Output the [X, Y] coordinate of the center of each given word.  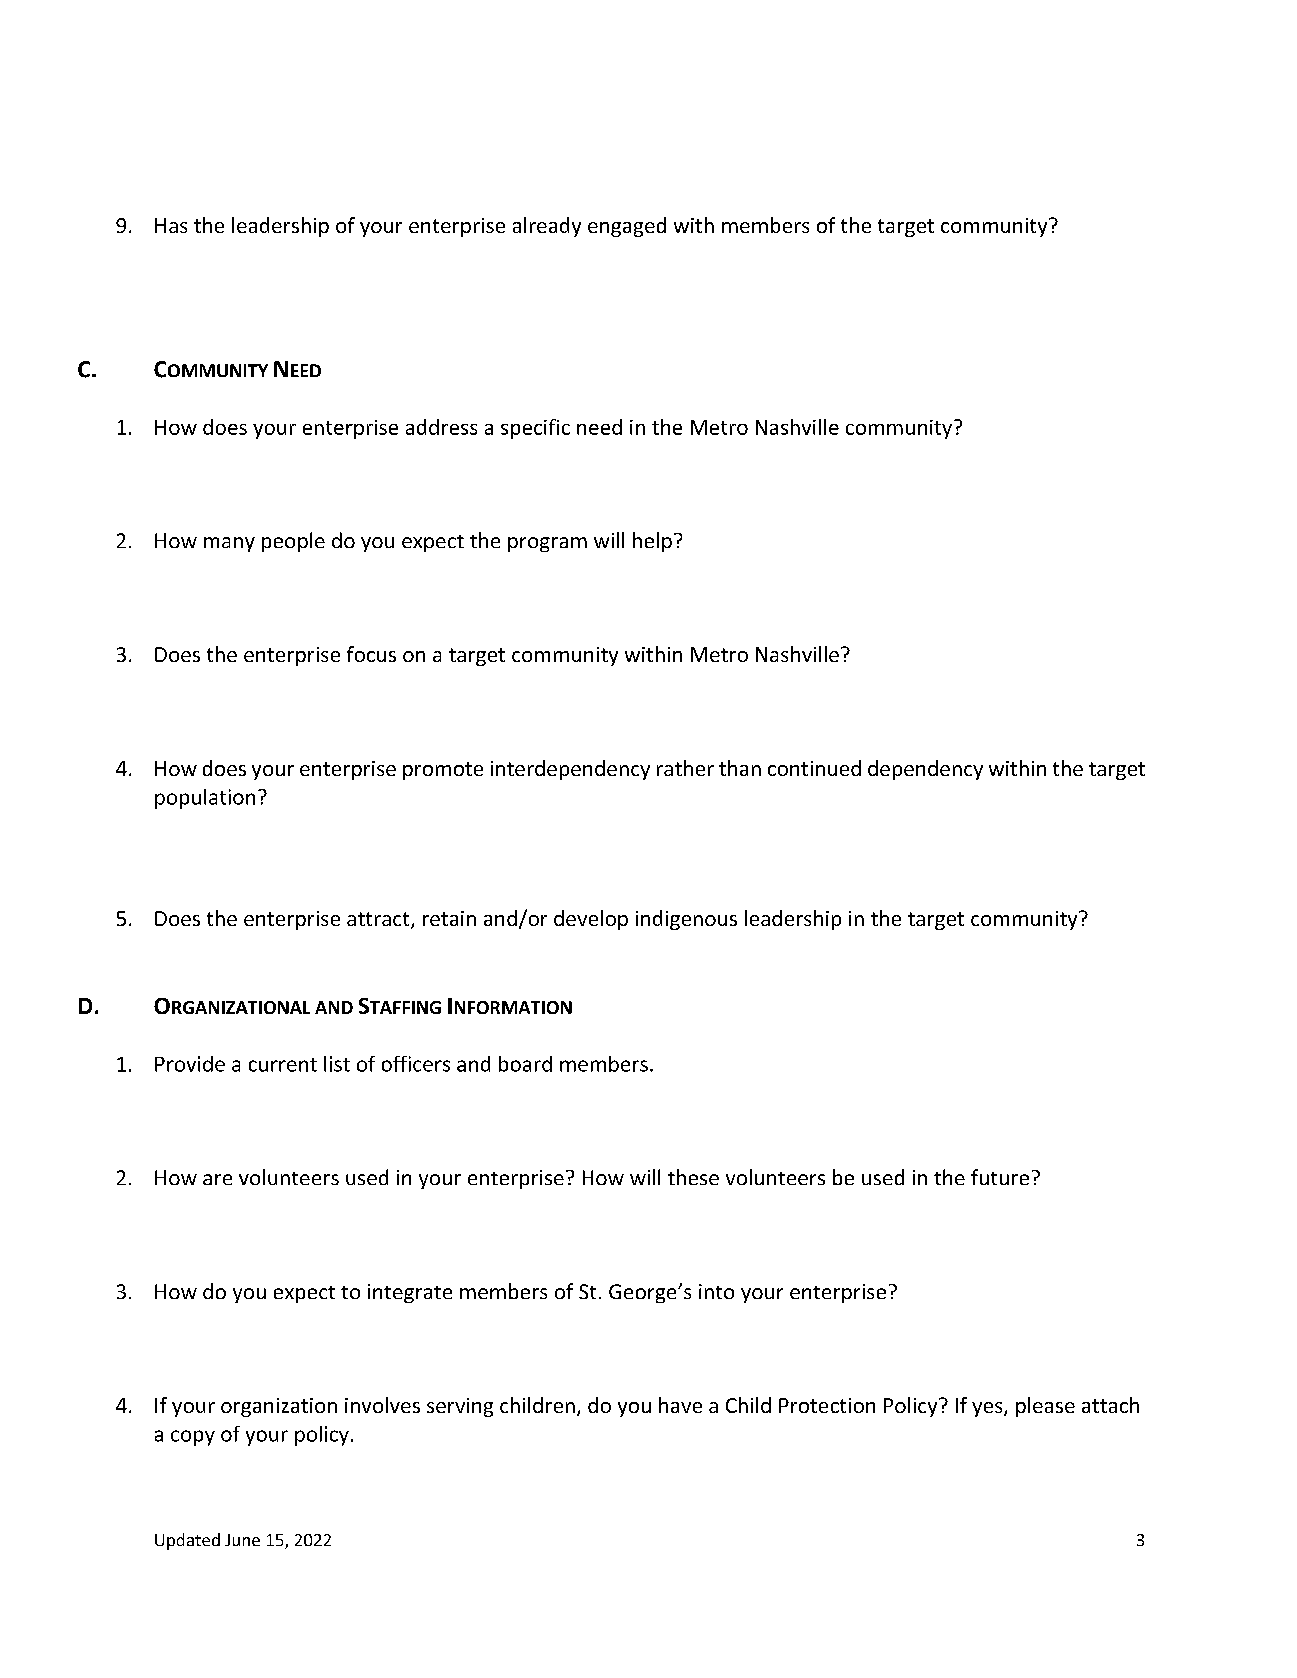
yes [988, 1409]
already [547, 227]
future [1000, 1177]
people [293, 542]
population [205, 799]
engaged [627, 227]
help [652, 542]
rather [685, 768]
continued [814, 768]
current [283, 1065]
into [716, 1291]
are [217, 1179]
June [242, 1540]
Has [171, 225]
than [740, 768]
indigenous [686, 920]
